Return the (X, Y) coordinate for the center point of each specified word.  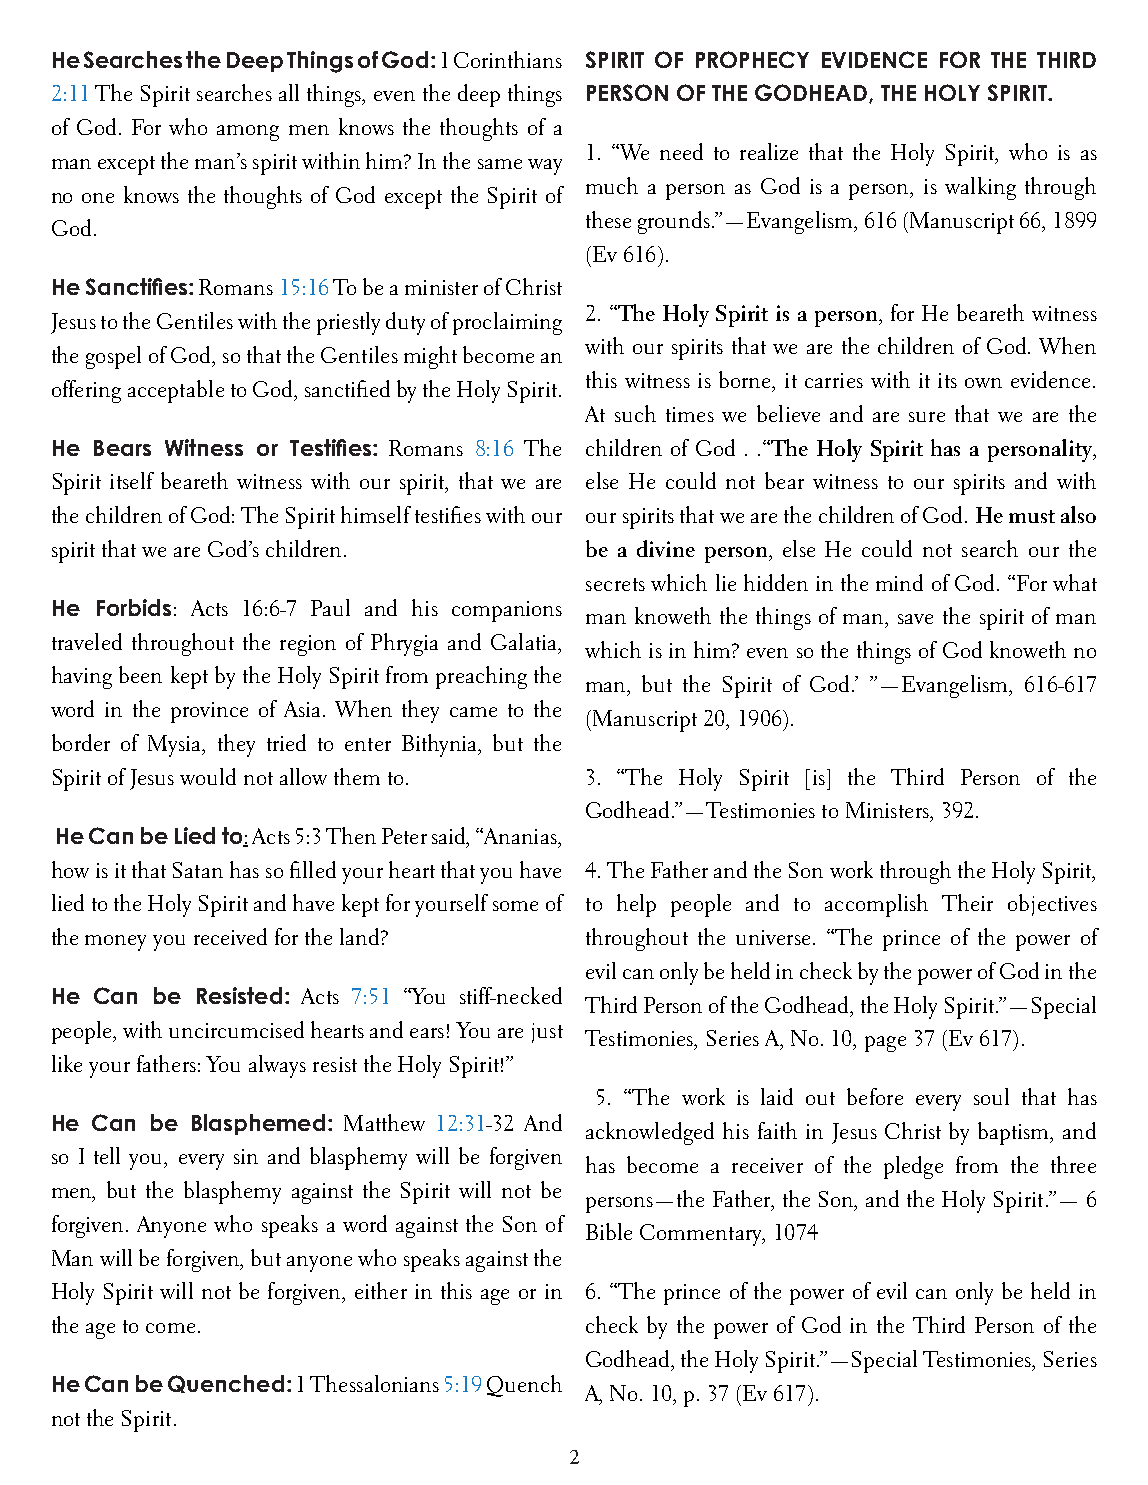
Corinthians (508, 59)
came (473, 712)
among (248, 133)
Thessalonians (374, 1383)
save (915, 619)
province (209, 712)
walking (980, 188)
